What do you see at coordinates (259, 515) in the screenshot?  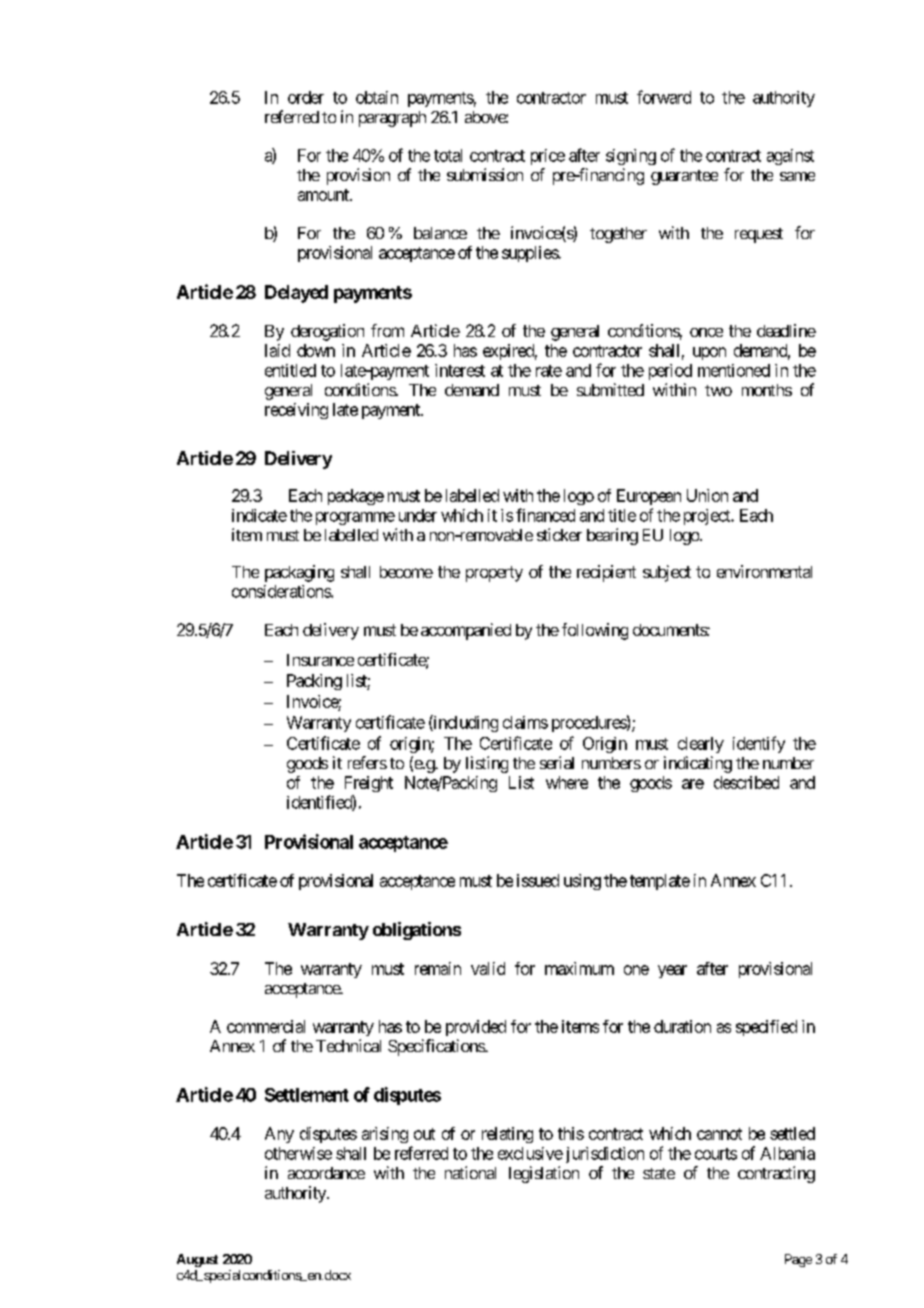 I see `indicate` at bounding box center [259, 515].
